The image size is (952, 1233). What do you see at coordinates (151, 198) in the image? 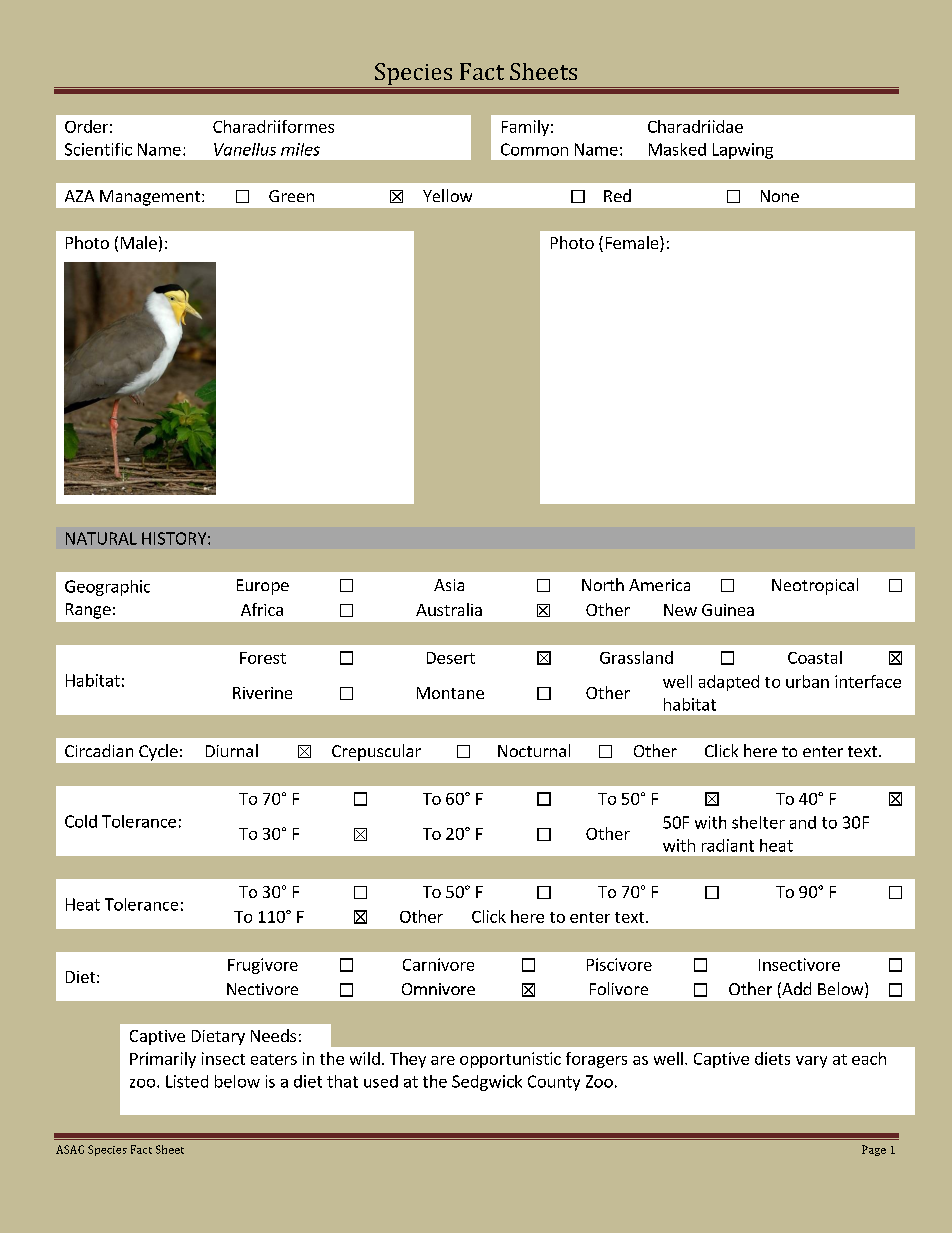
I see `Management` at bounding box center [151, 198].
